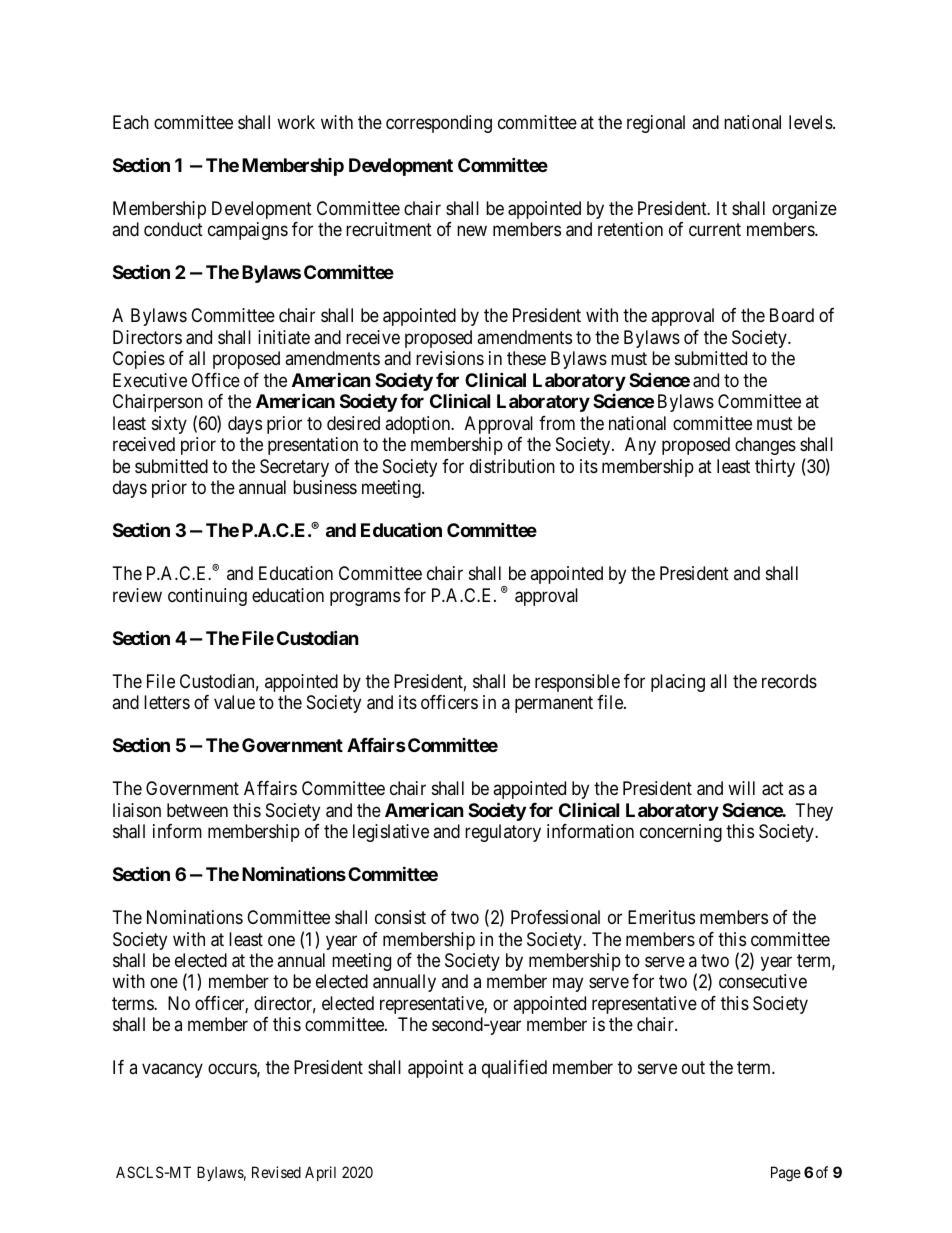 The image size is (952, 1233). I want to click on Page, so click(786, 1174).
